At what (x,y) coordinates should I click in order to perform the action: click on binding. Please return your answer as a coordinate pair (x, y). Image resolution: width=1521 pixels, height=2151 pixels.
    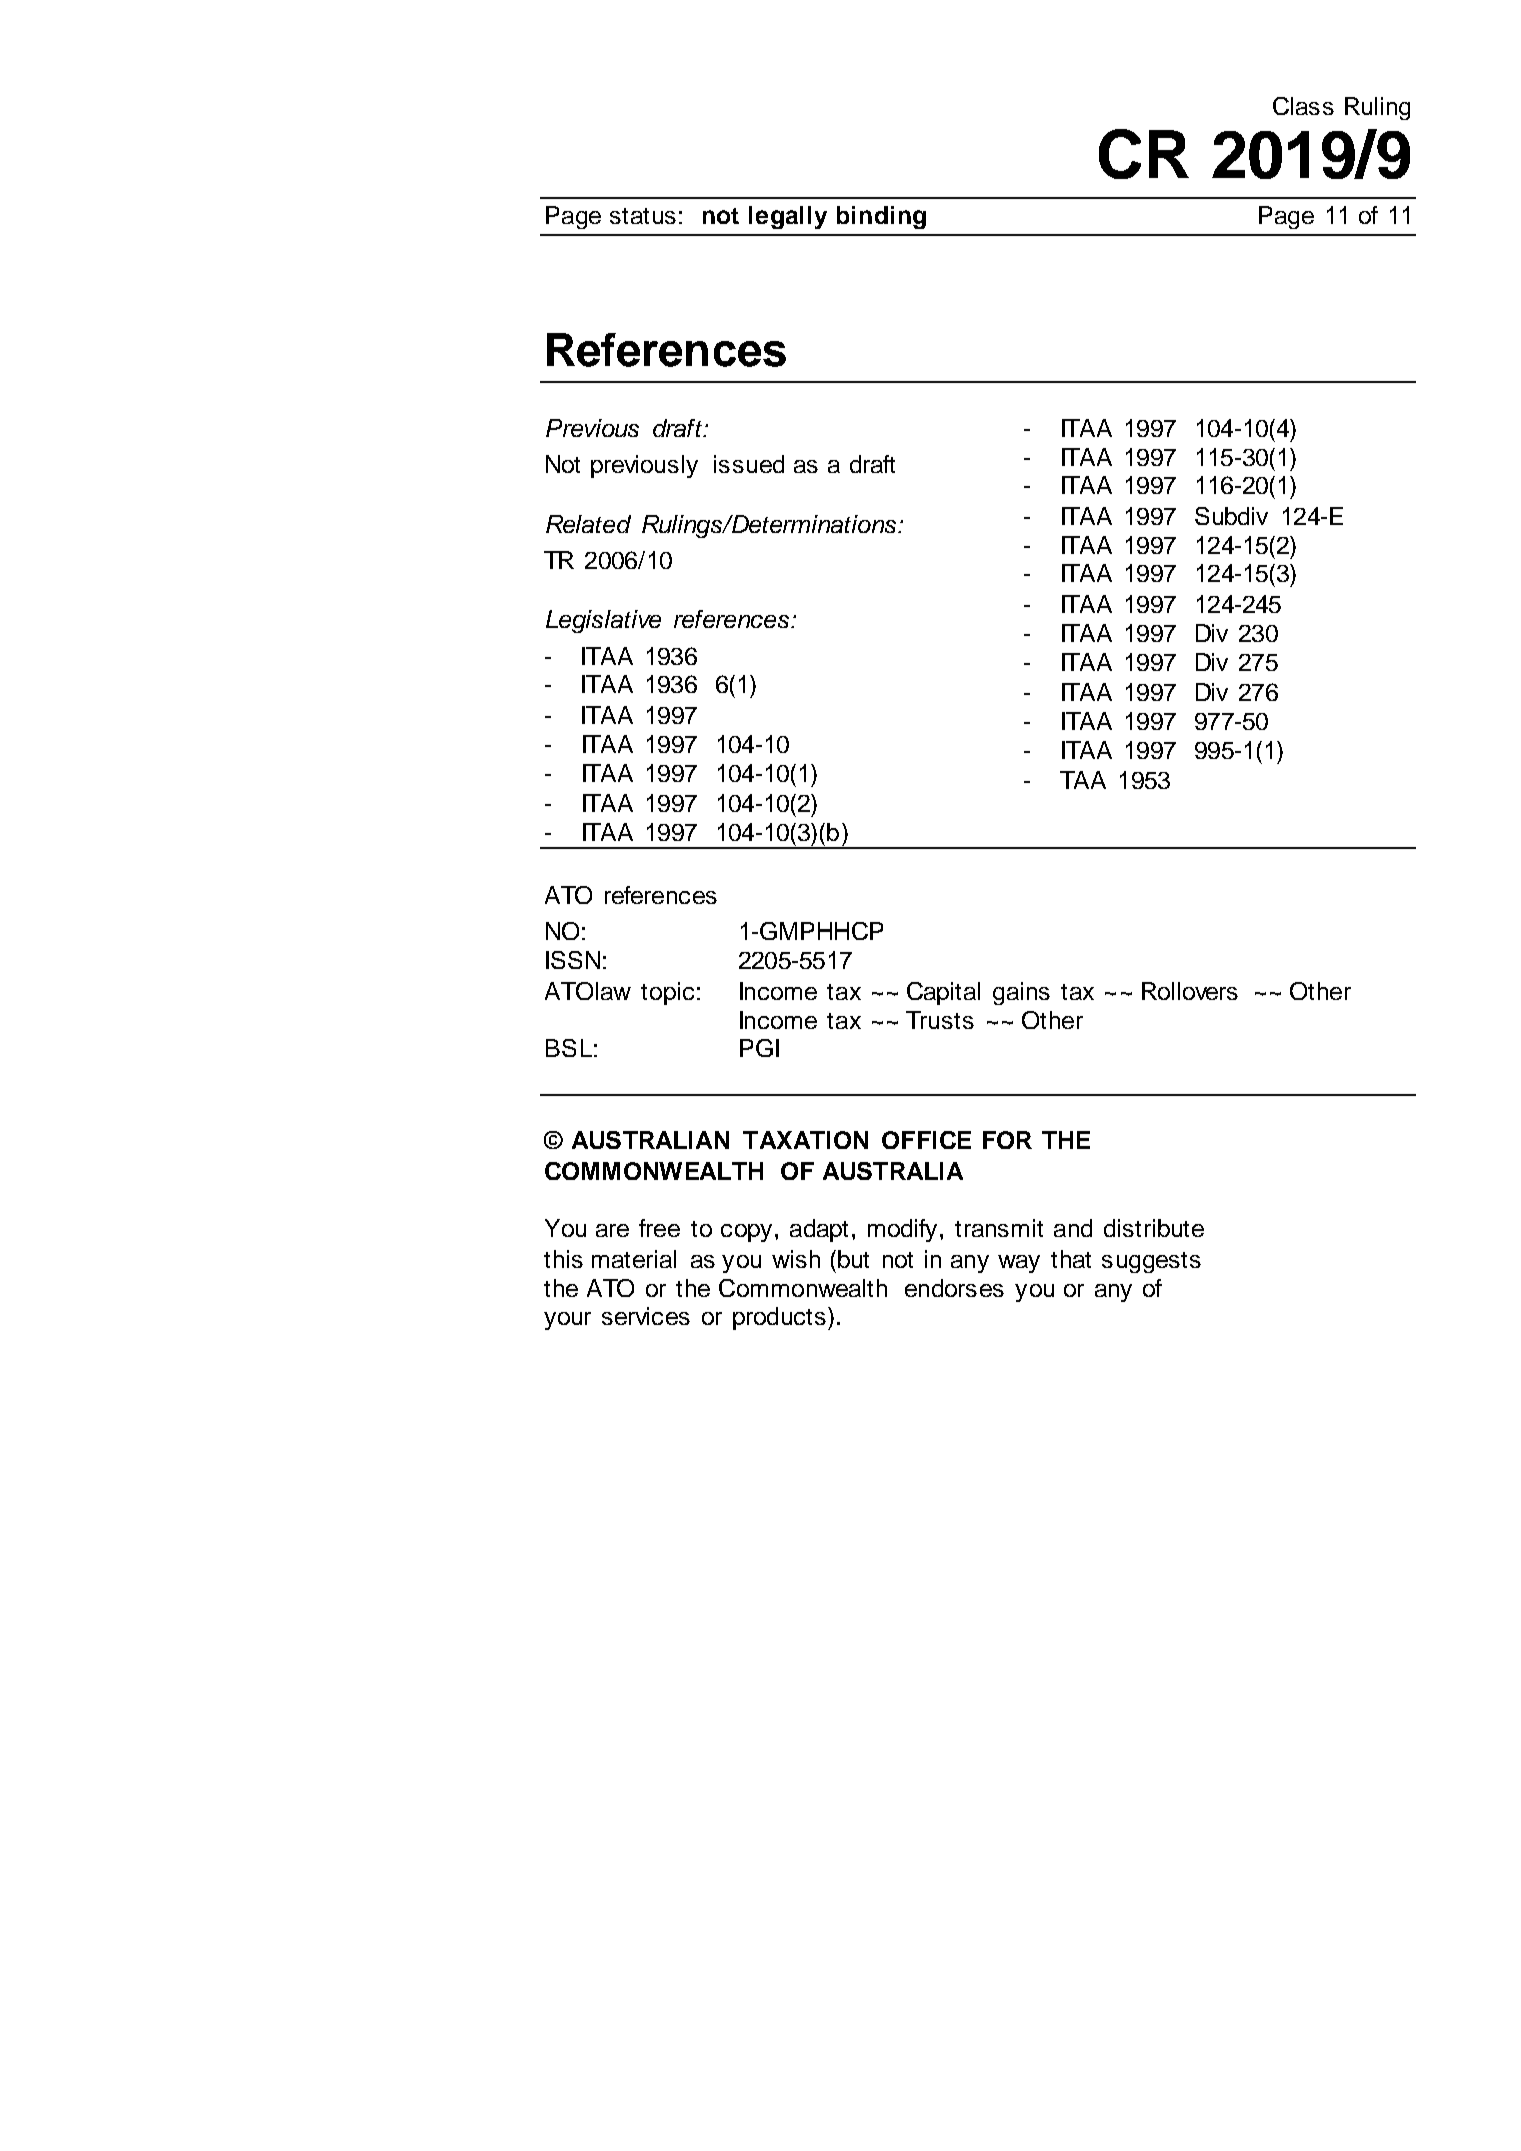
    Looking at the image, I should click on (881, 217).
